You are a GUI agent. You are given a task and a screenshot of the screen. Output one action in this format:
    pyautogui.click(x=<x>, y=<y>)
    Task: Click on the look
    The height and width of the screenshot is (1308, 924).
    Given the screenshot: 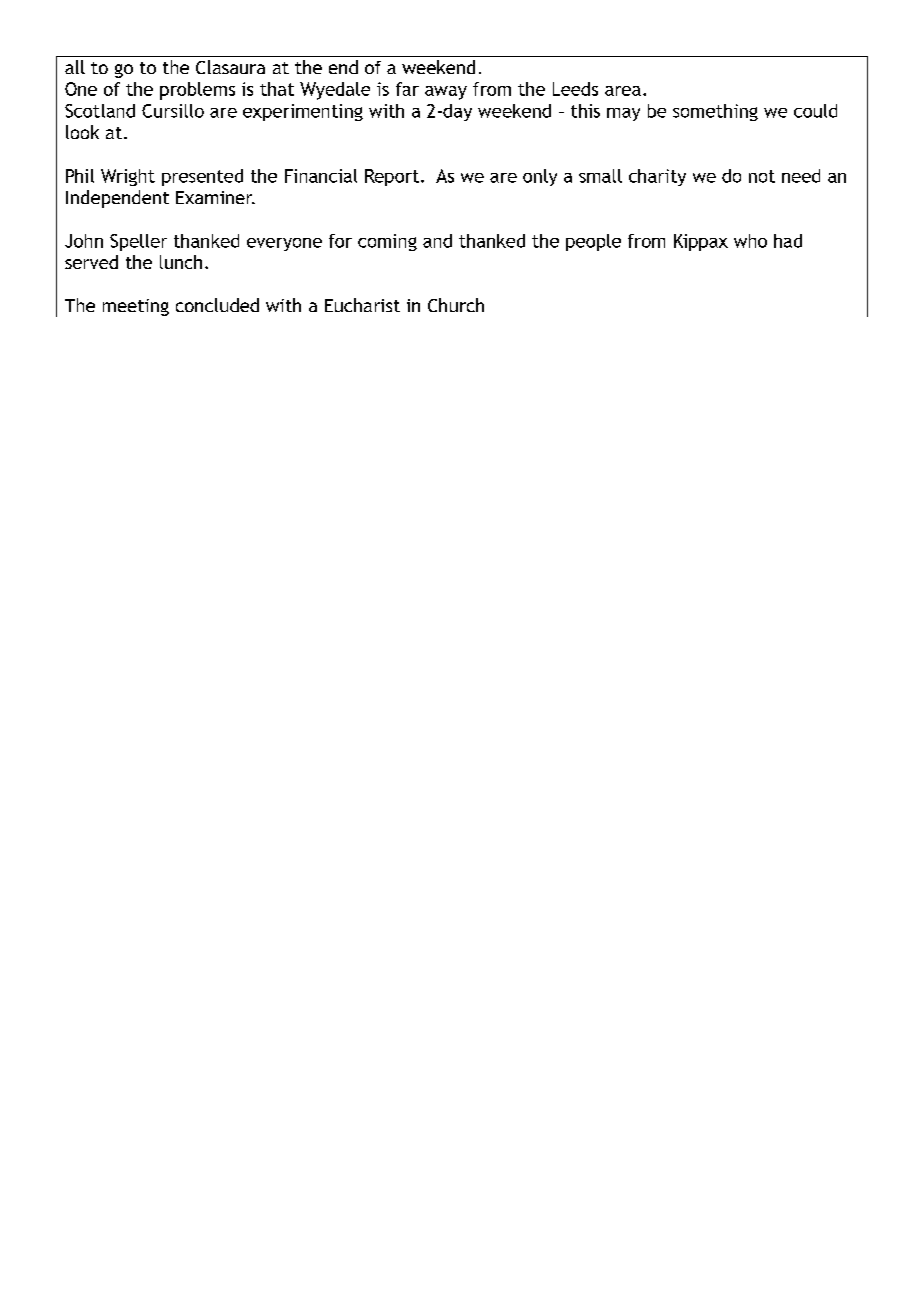 What is the action you would take?
    pyautogui.click(x=82, y=132)
